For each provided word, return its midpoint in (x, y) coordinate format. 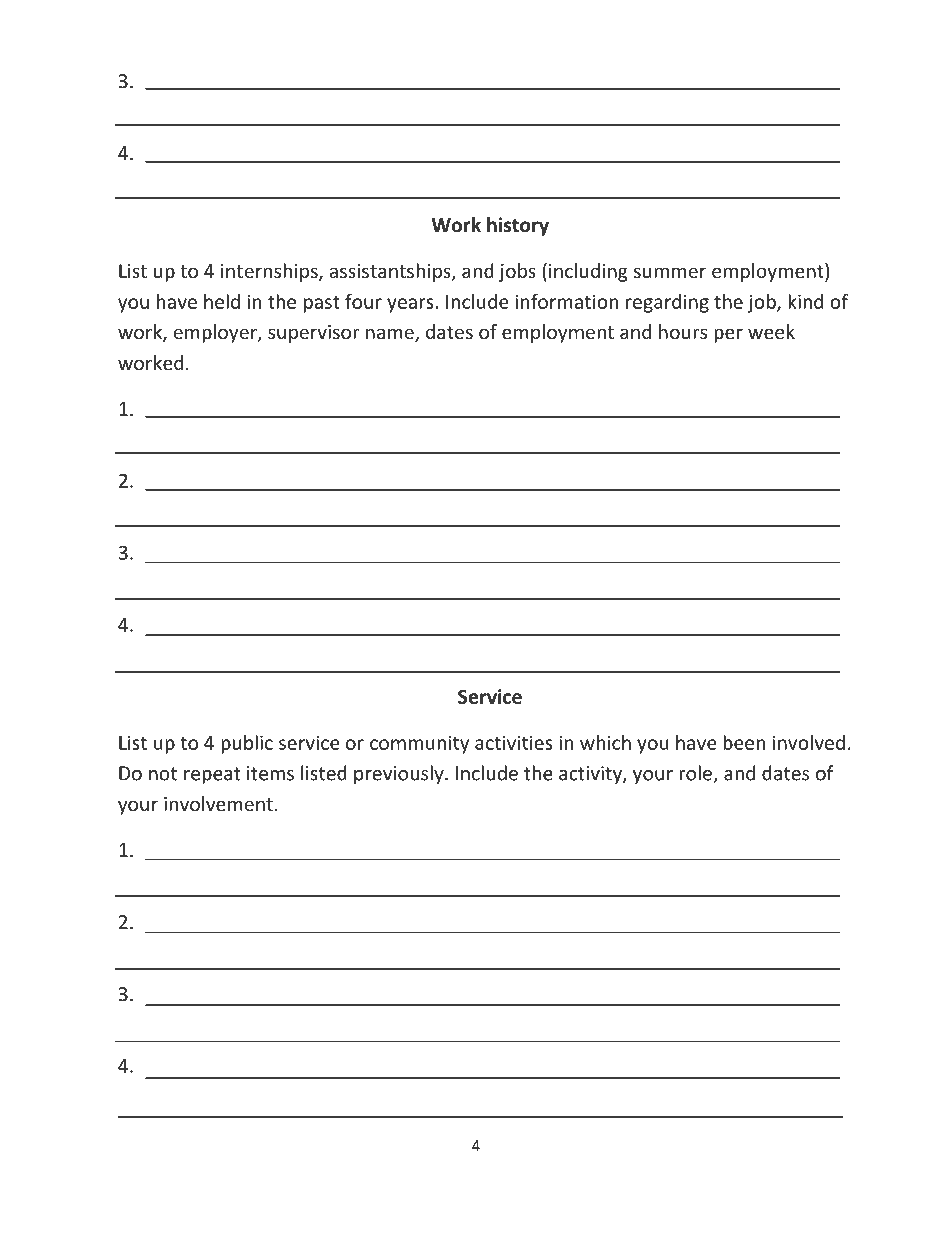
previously (400, 774)
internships (270, 272)
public (247, 744)
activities (514, 742)
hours (683, 331)
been (744, 742)
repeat (212, 775)
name (391, 335)
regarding (667, 303)
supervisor (314, 334)
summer (670, 272)
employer (216, 333)
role (696, 774)
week (771, 331)
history (518, 226)
